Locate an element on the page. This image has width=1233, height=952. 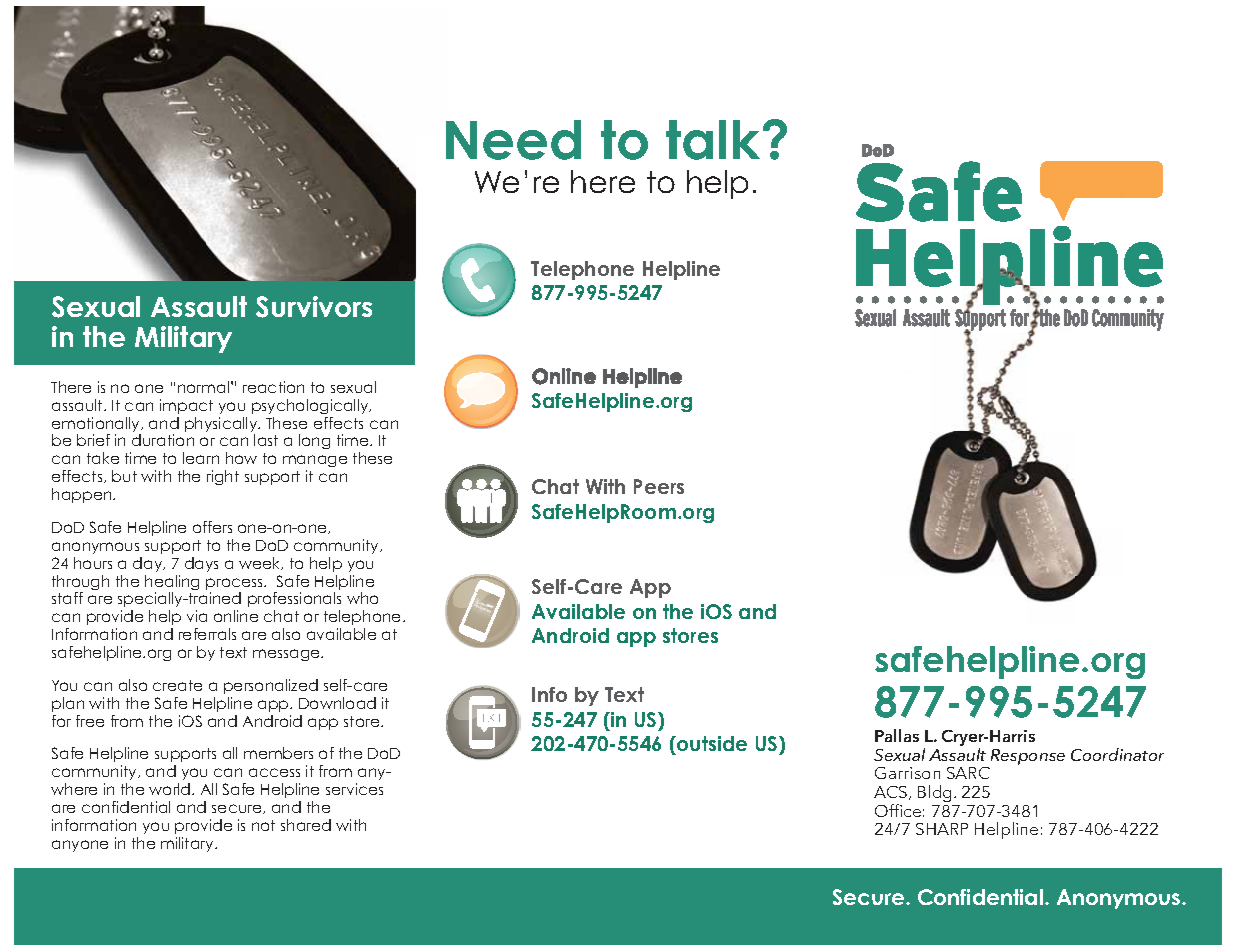
Peers is located at coordinates (659, 486).
